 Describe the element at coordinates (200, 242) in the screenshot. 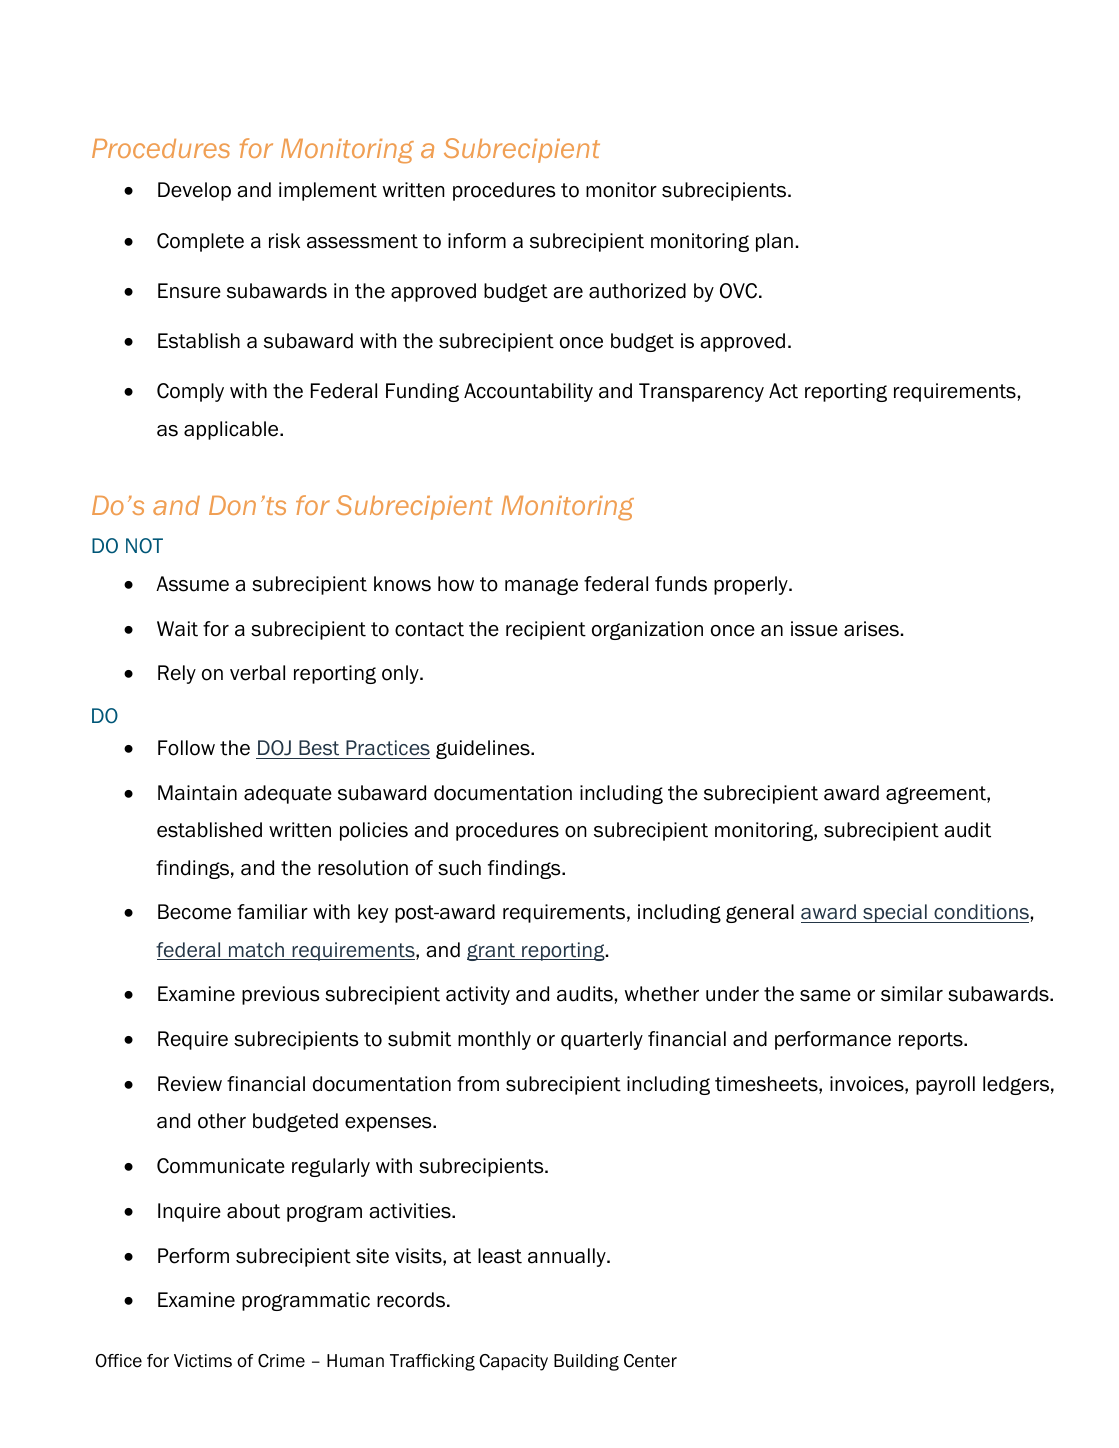

I see `Complete` at that location.
